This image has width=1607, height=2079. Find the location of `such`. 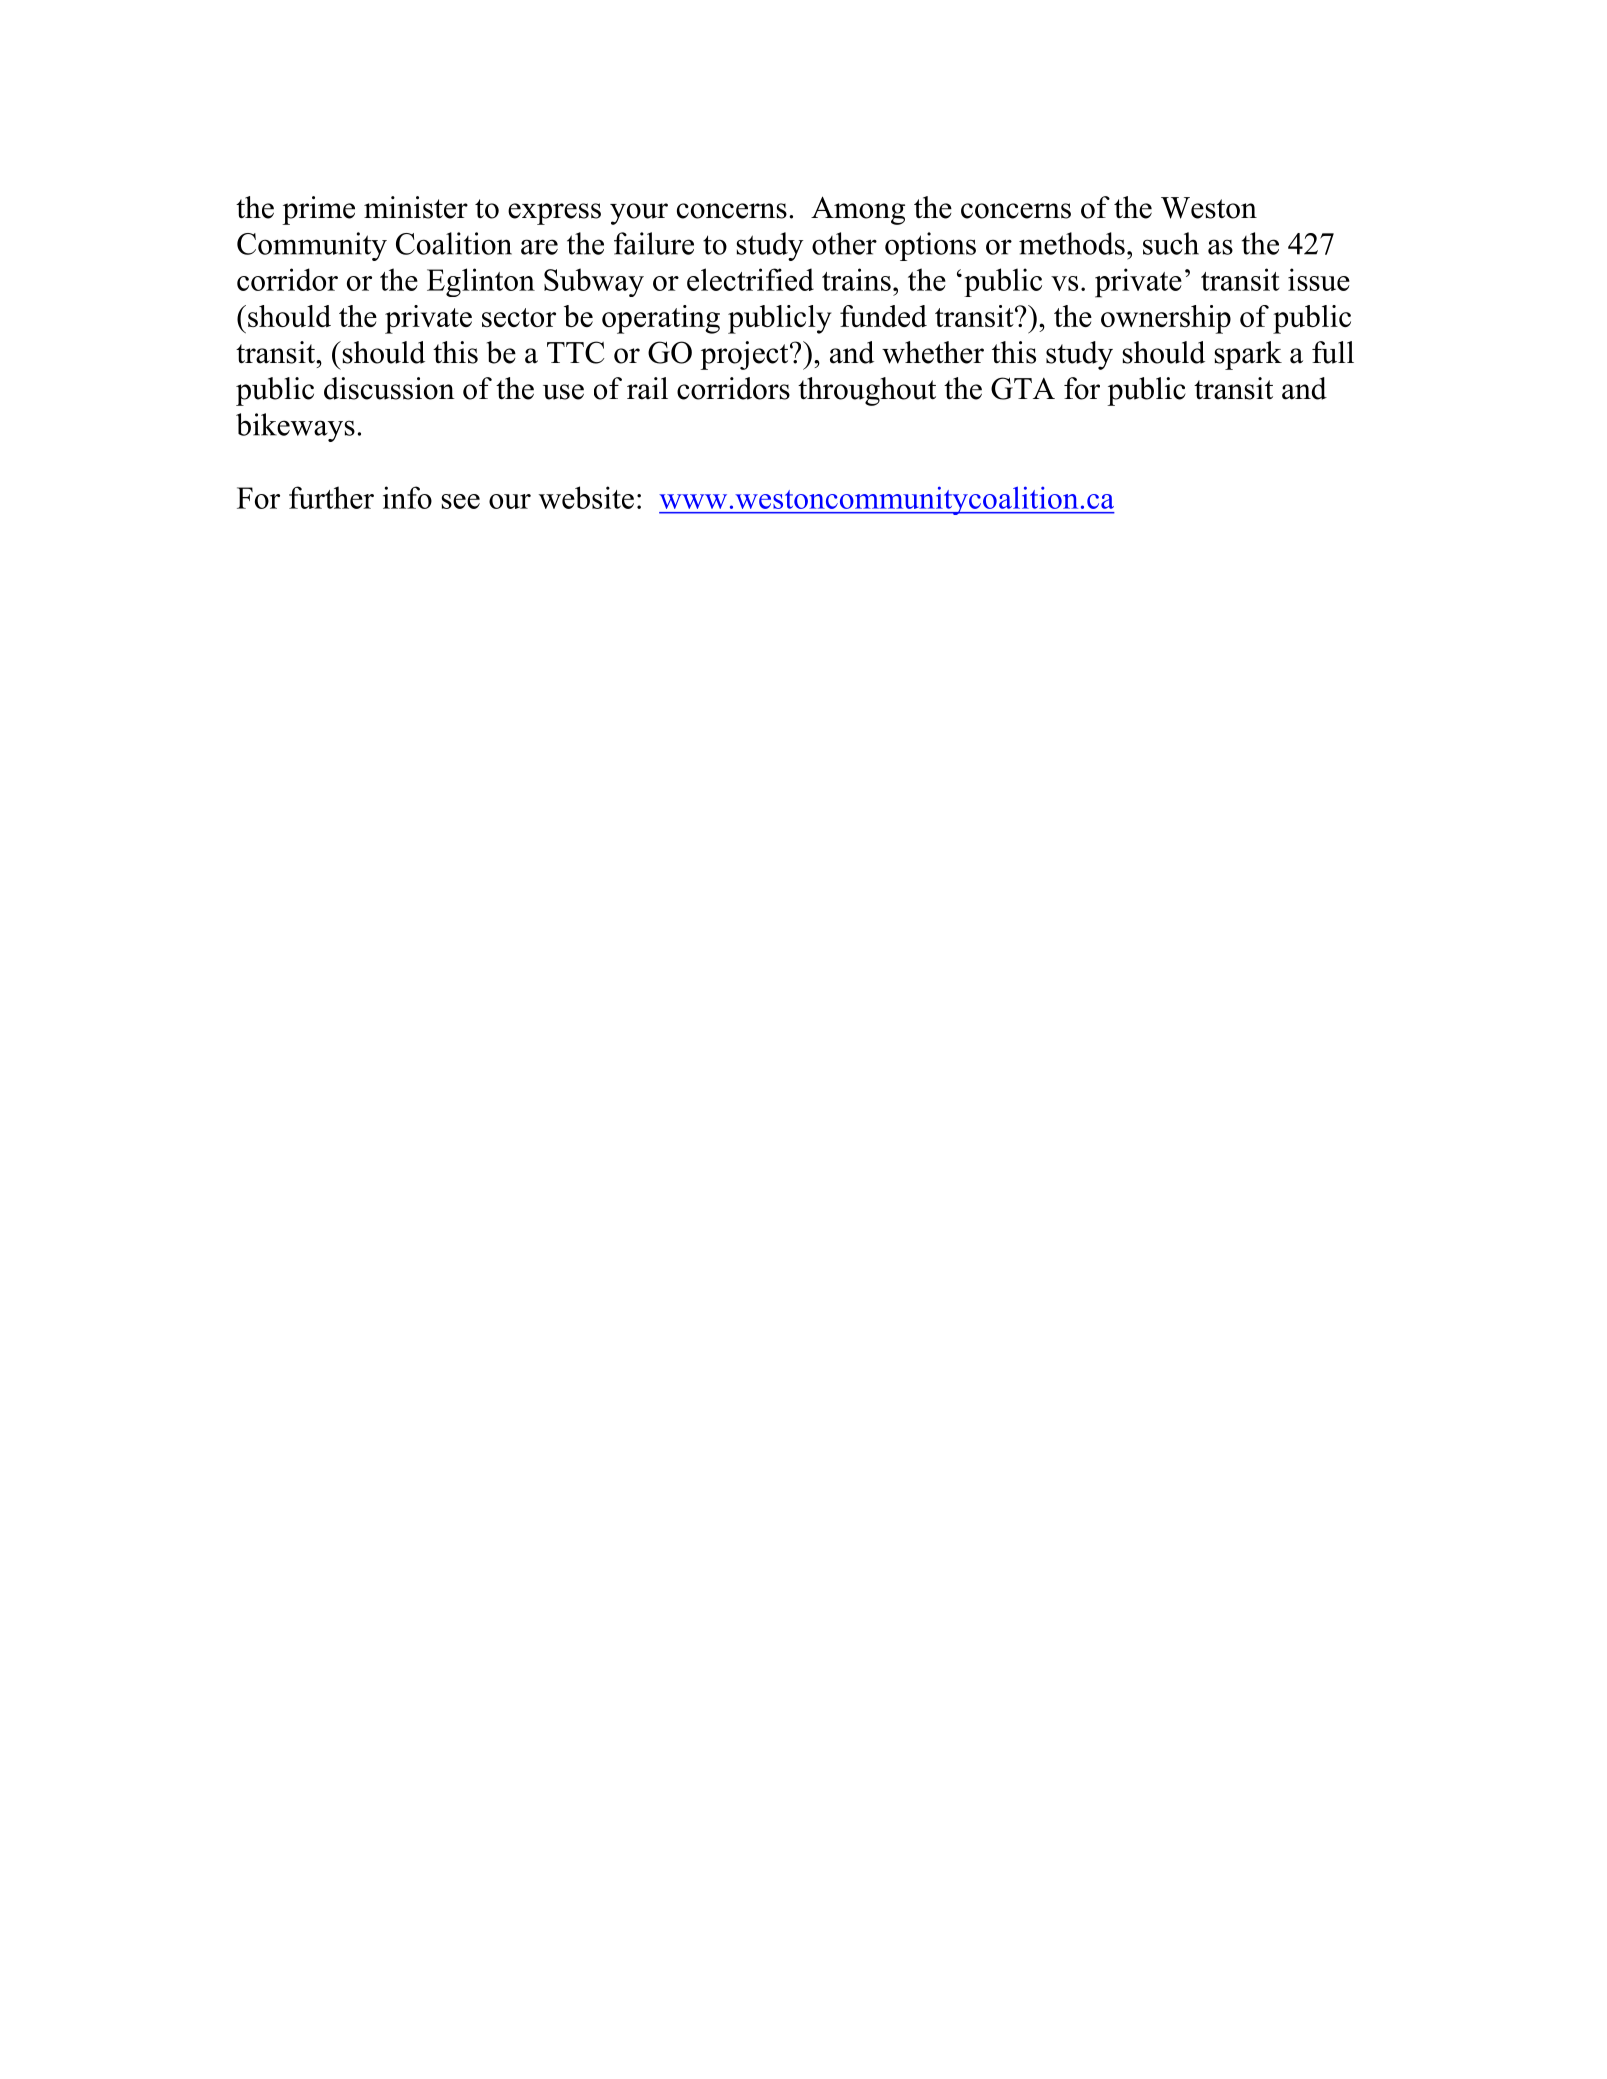

such is located at coordinates (1171, 243).
